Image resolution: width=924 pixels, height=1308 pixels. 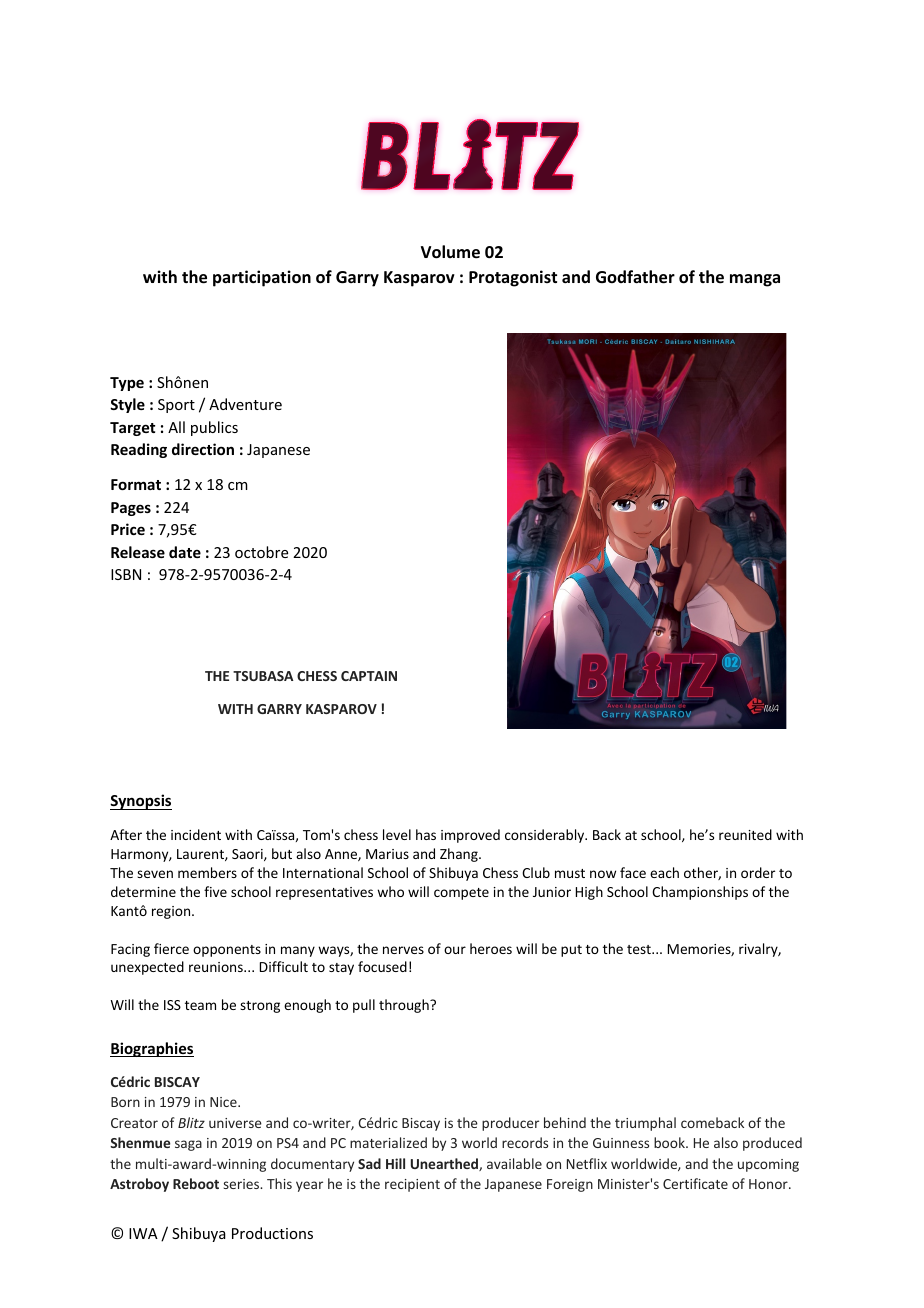 I want to click on reunited, so click(x=745, y=834).
